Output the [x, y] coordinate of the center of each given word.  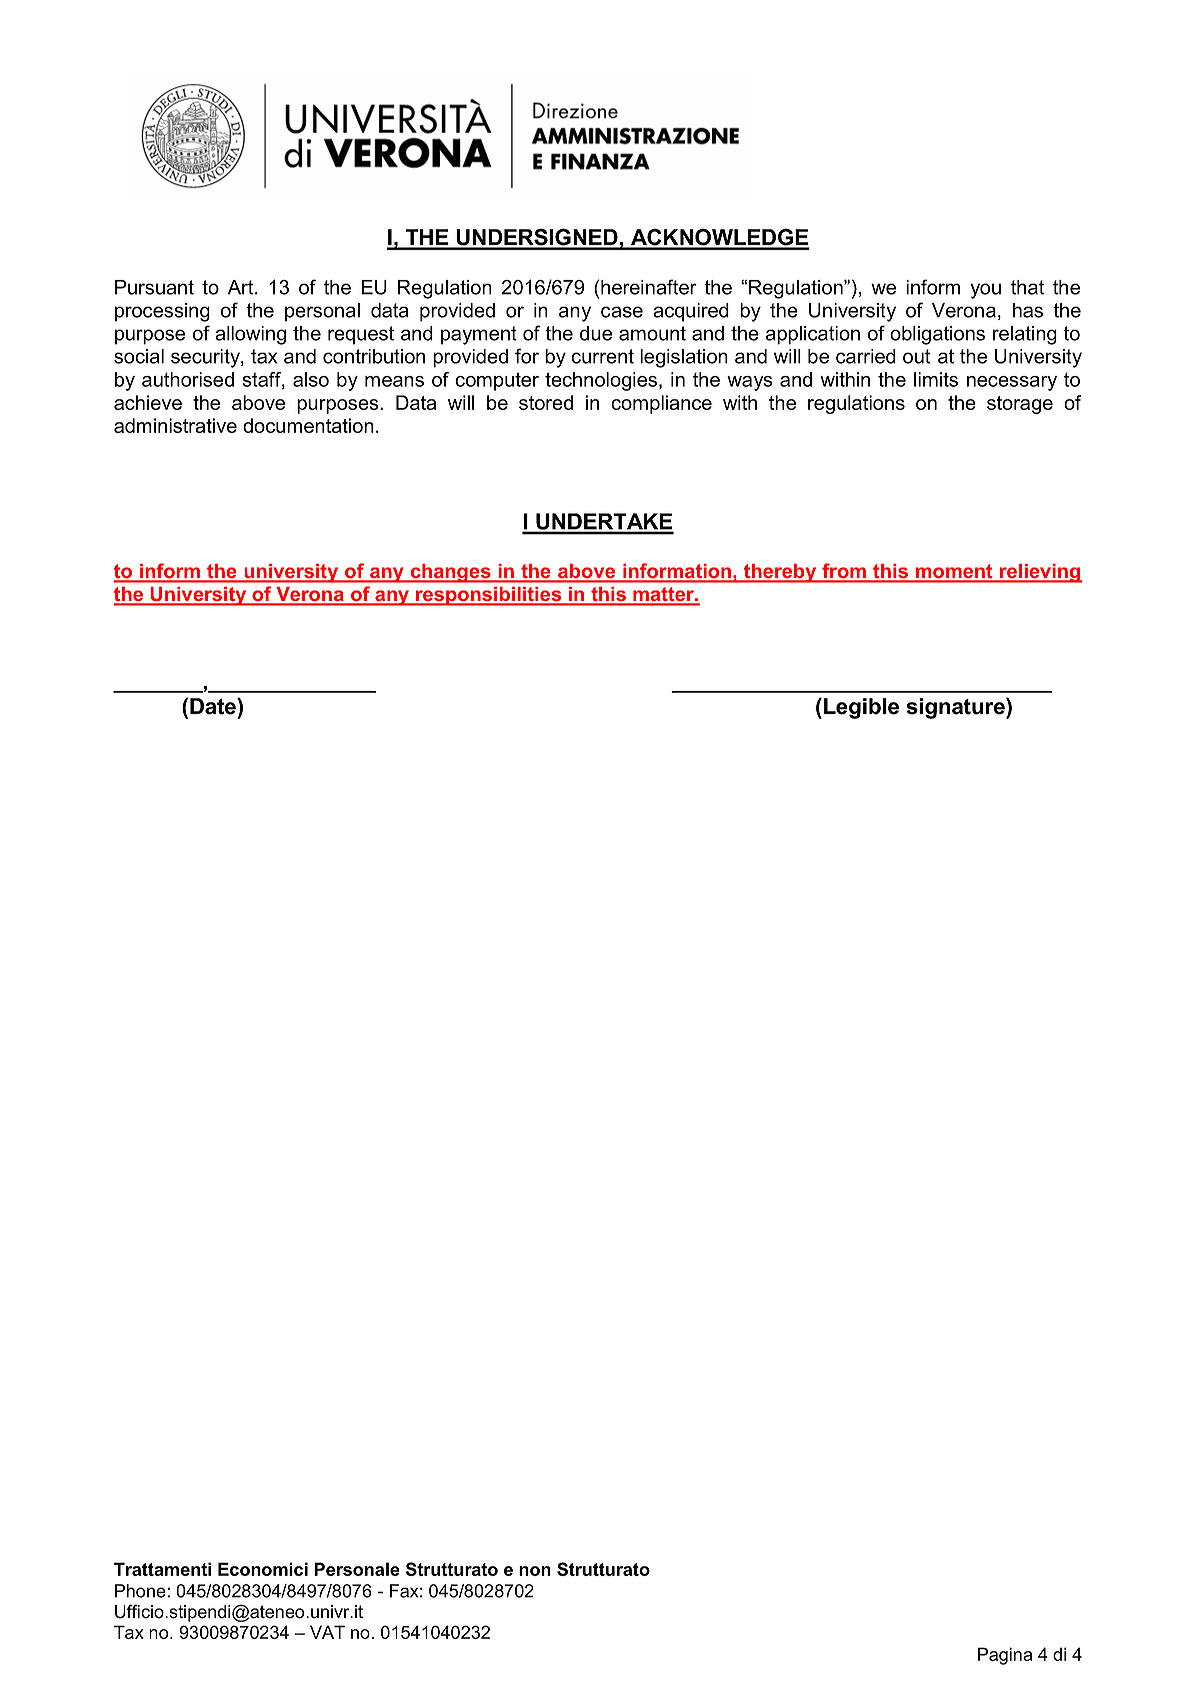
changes [450, 573]
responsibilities [489, 596]
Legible [861, 708]
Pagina [1005, 1656]
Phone [140, 1591]
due [596, 333]
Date [214, 706]
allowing [250, 335]
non [535, 1571]
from [844, 572]
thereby [780, 573]
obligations [937, 335]
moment [954, 572]
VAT [327, 1632]
